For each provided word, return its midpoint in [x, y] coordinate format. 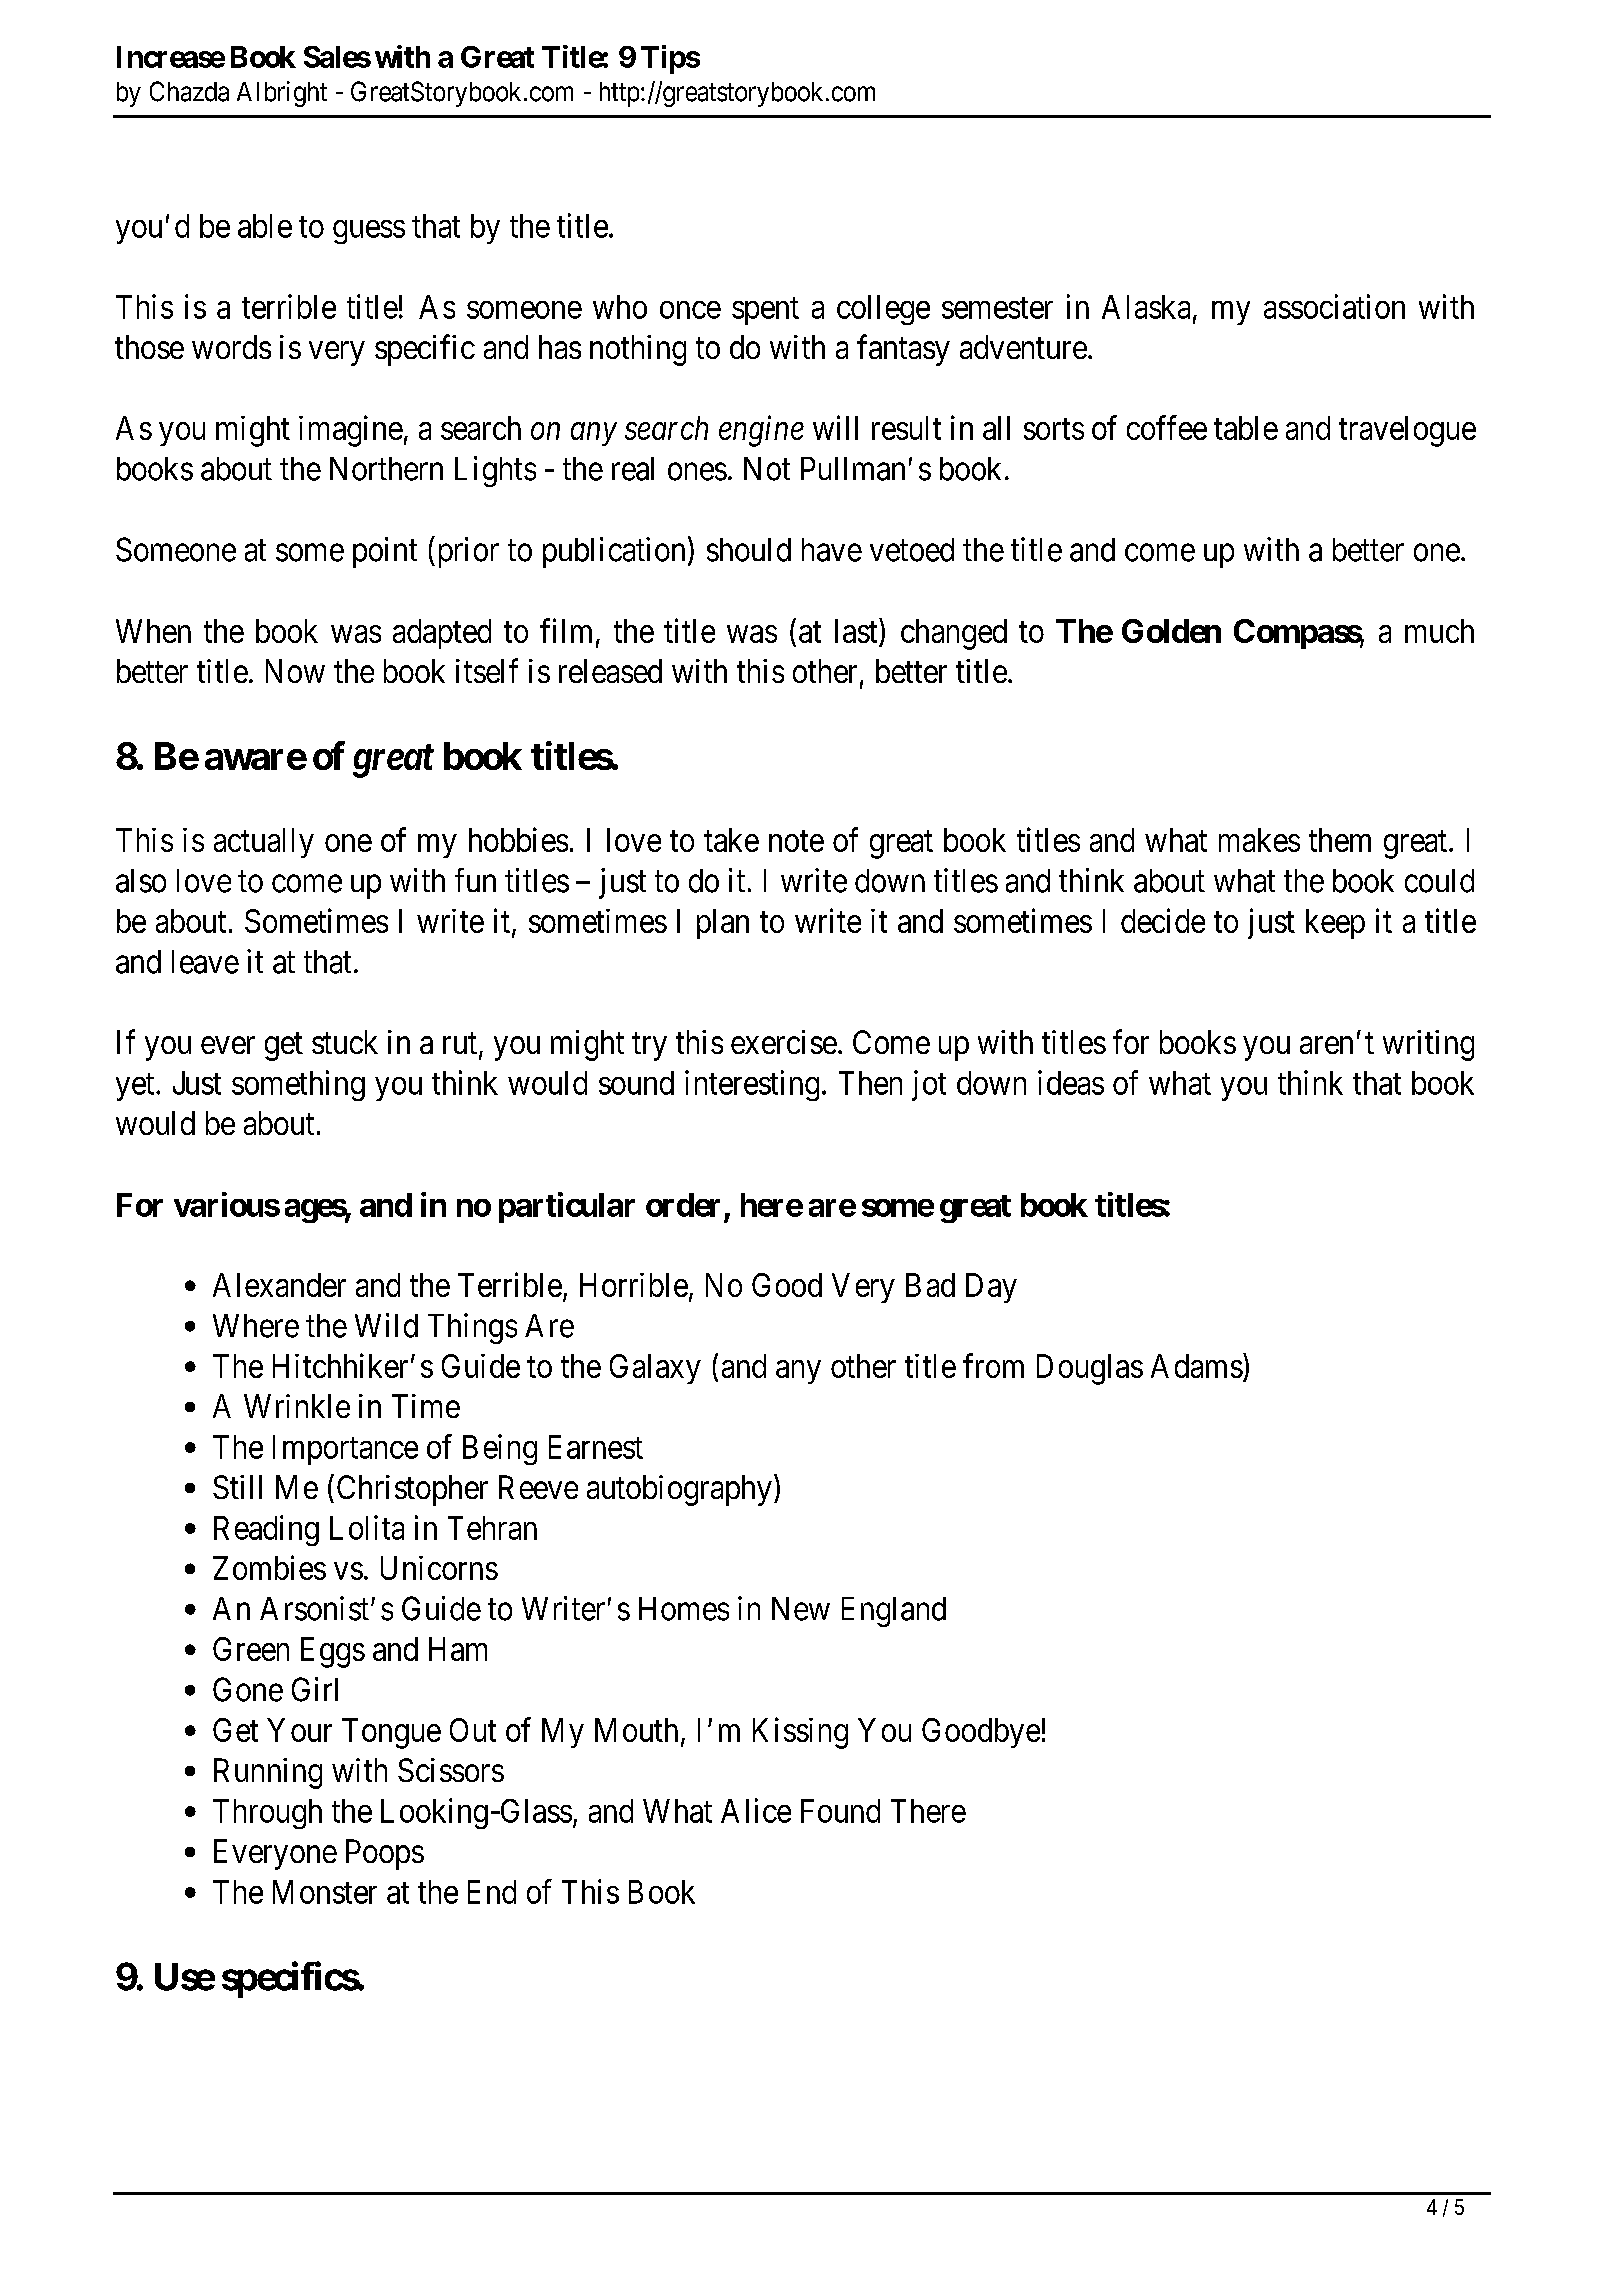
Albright [282, 94]
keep [1335, 924]
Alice [756, 1810]
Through [267, 1814]
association [1334, 306]
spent [765, 311]
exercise [784, 1042]
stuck [345, 1042]
